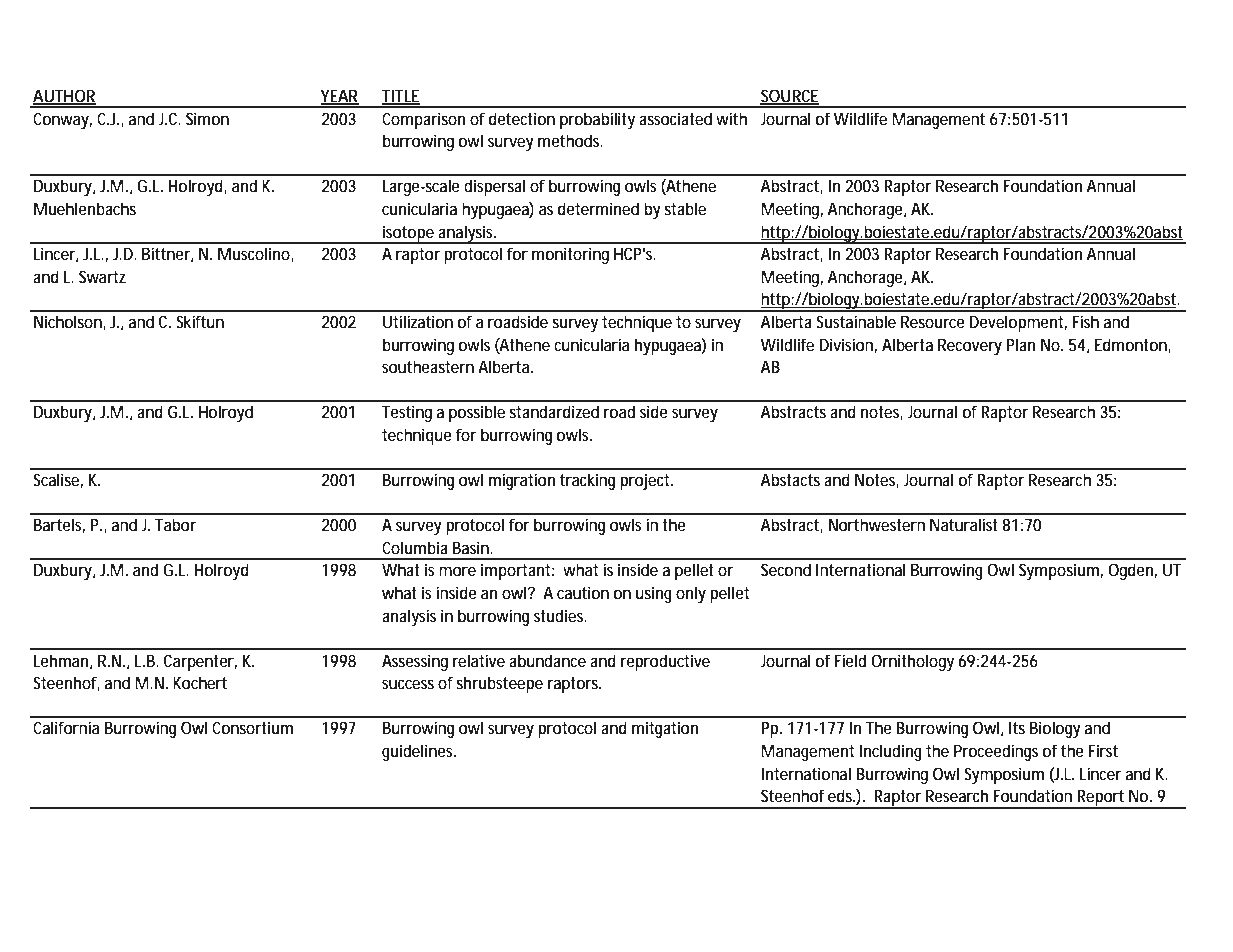 The height and width of the screenshot is (952, 1233). Describe the element at coordinates (175, 524) in the screenshot. I see `Tabor` at that location.
